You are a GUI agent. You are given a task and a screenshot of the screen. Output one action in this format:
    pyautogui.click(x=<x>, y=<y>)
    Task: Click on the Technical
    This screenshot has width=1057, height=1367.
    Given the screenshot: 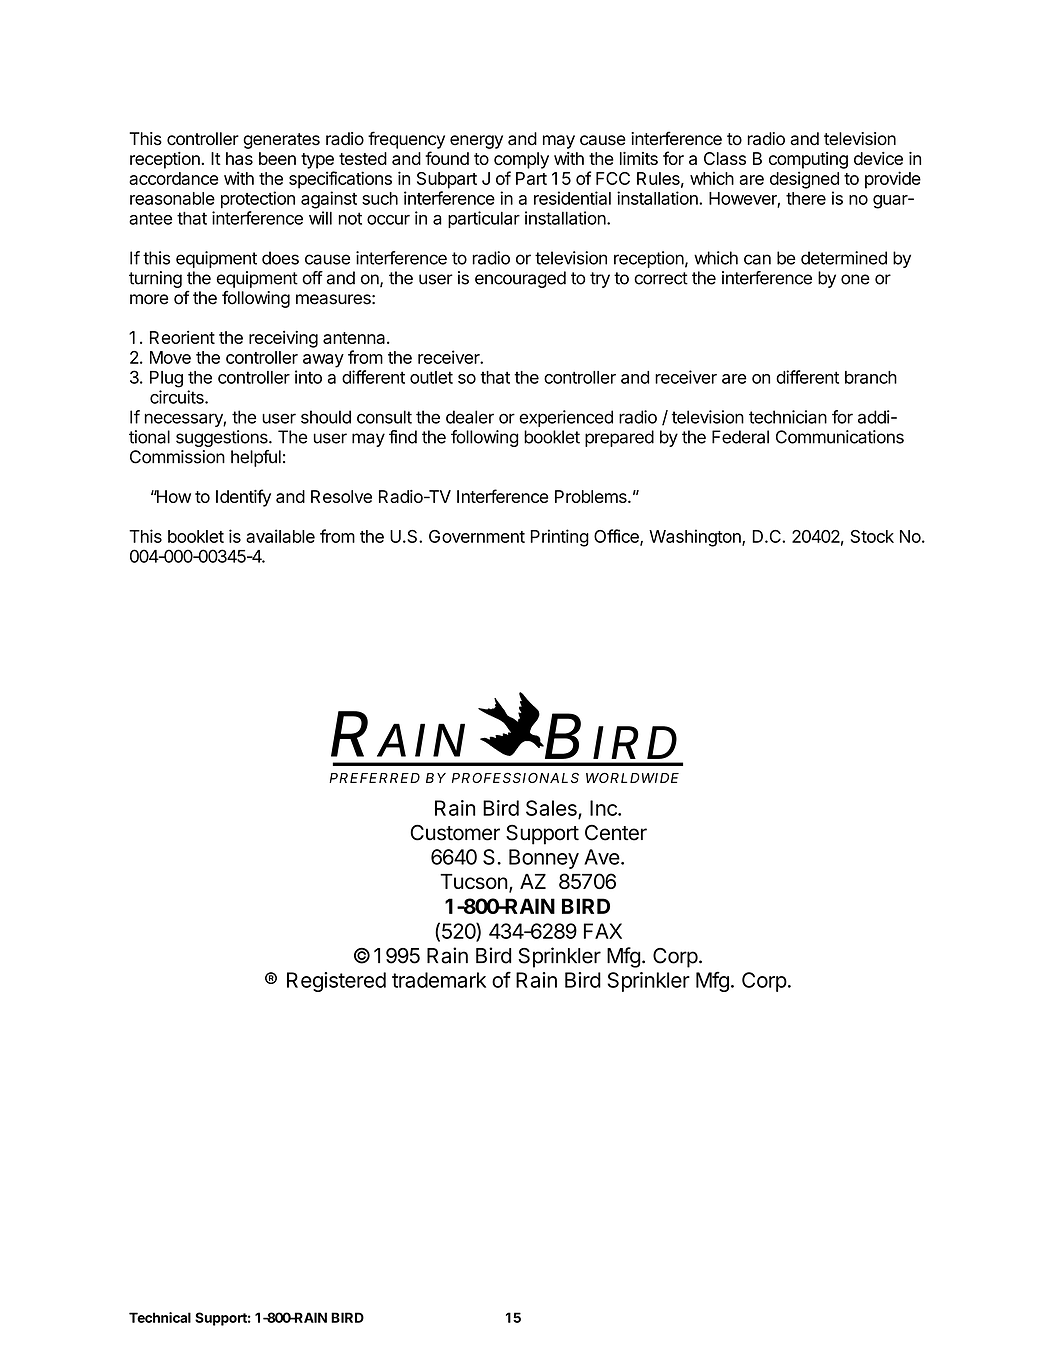 What is the action you would take?
    pyautogui.click(x=160, y=1317)
